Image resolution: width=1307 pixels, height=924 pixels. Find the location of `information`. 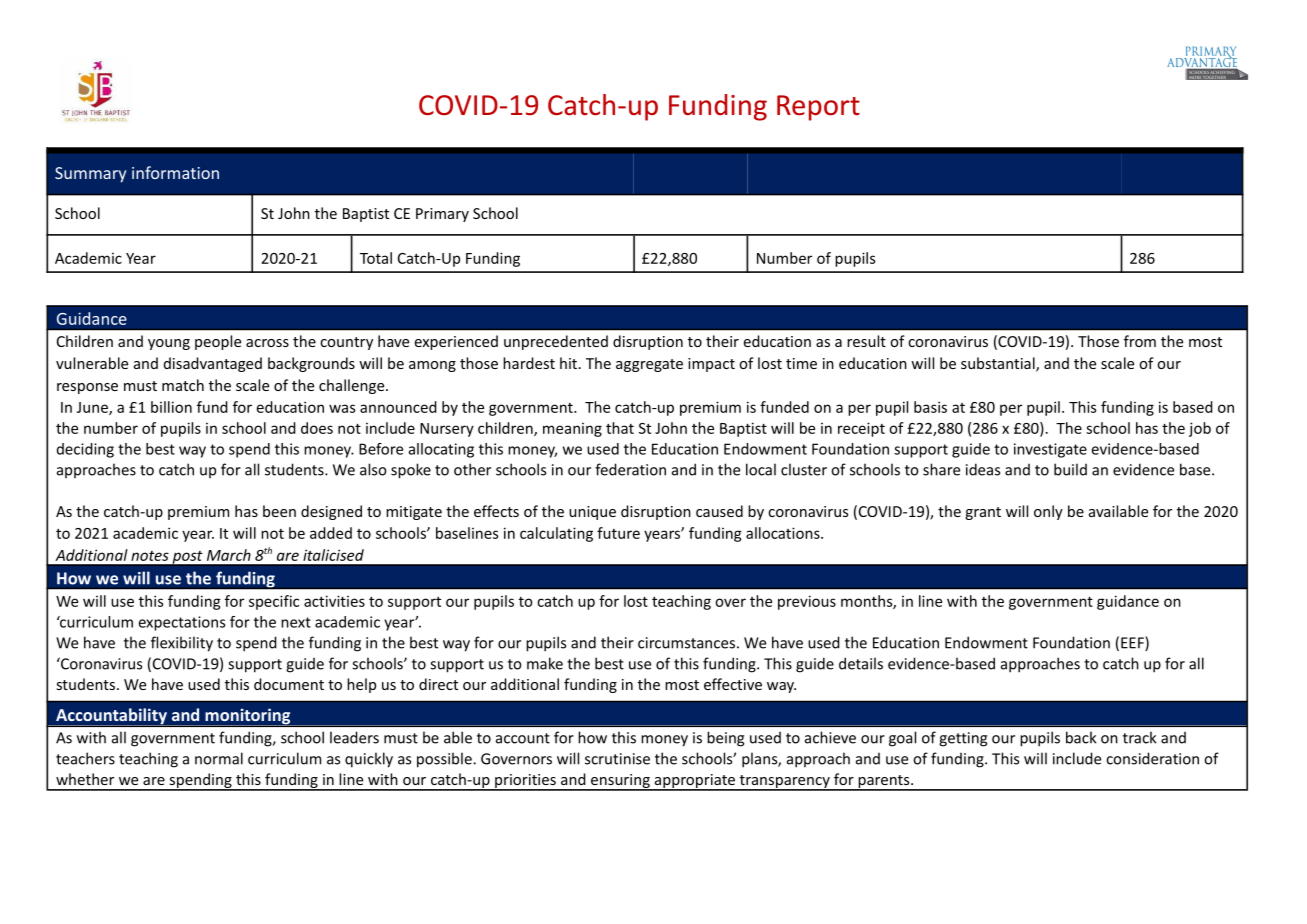

information is located at coordinates (175, 172).
